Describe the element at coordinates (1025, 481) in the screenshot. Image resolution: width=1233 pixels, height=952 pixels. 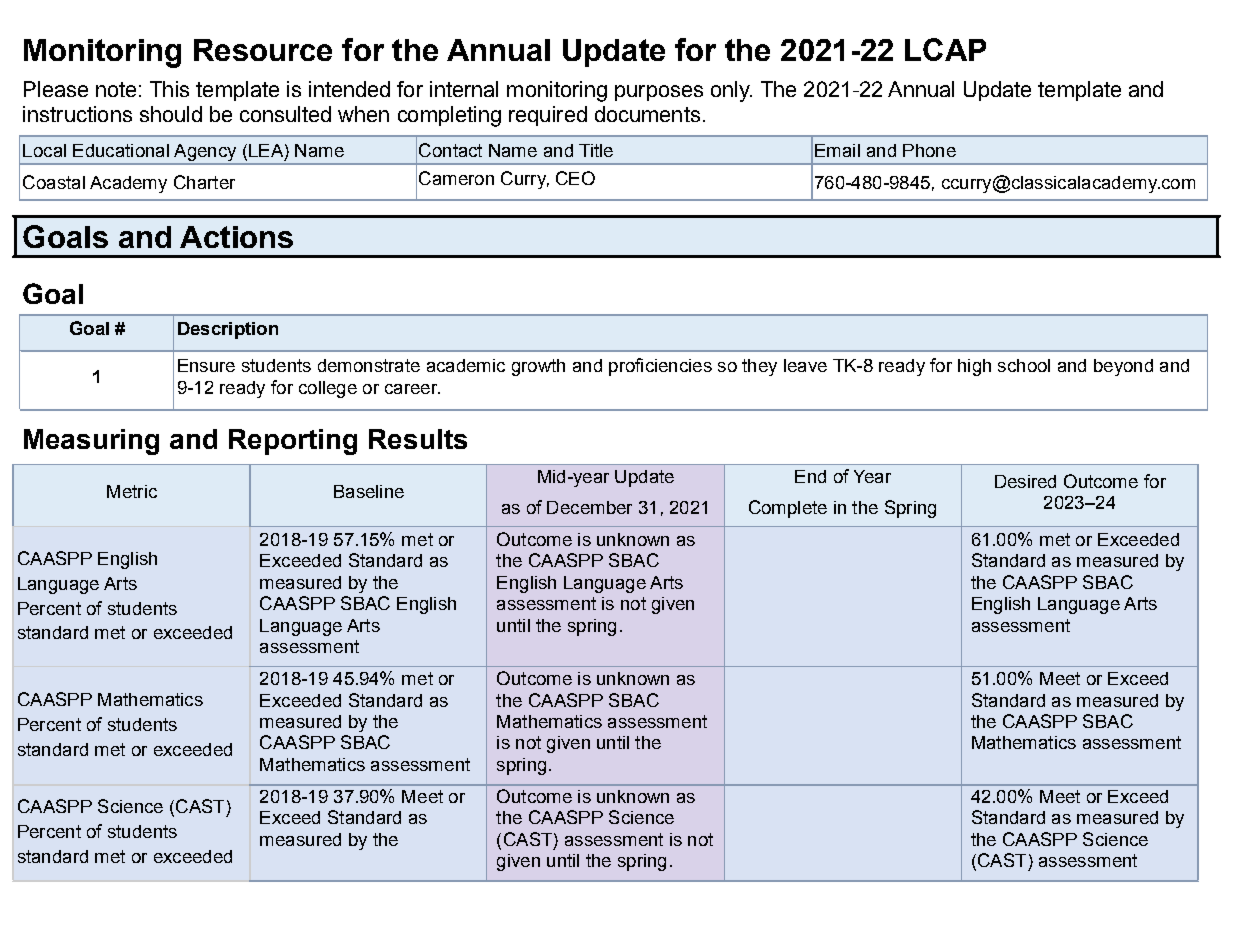
I see `Desired` at that location.
